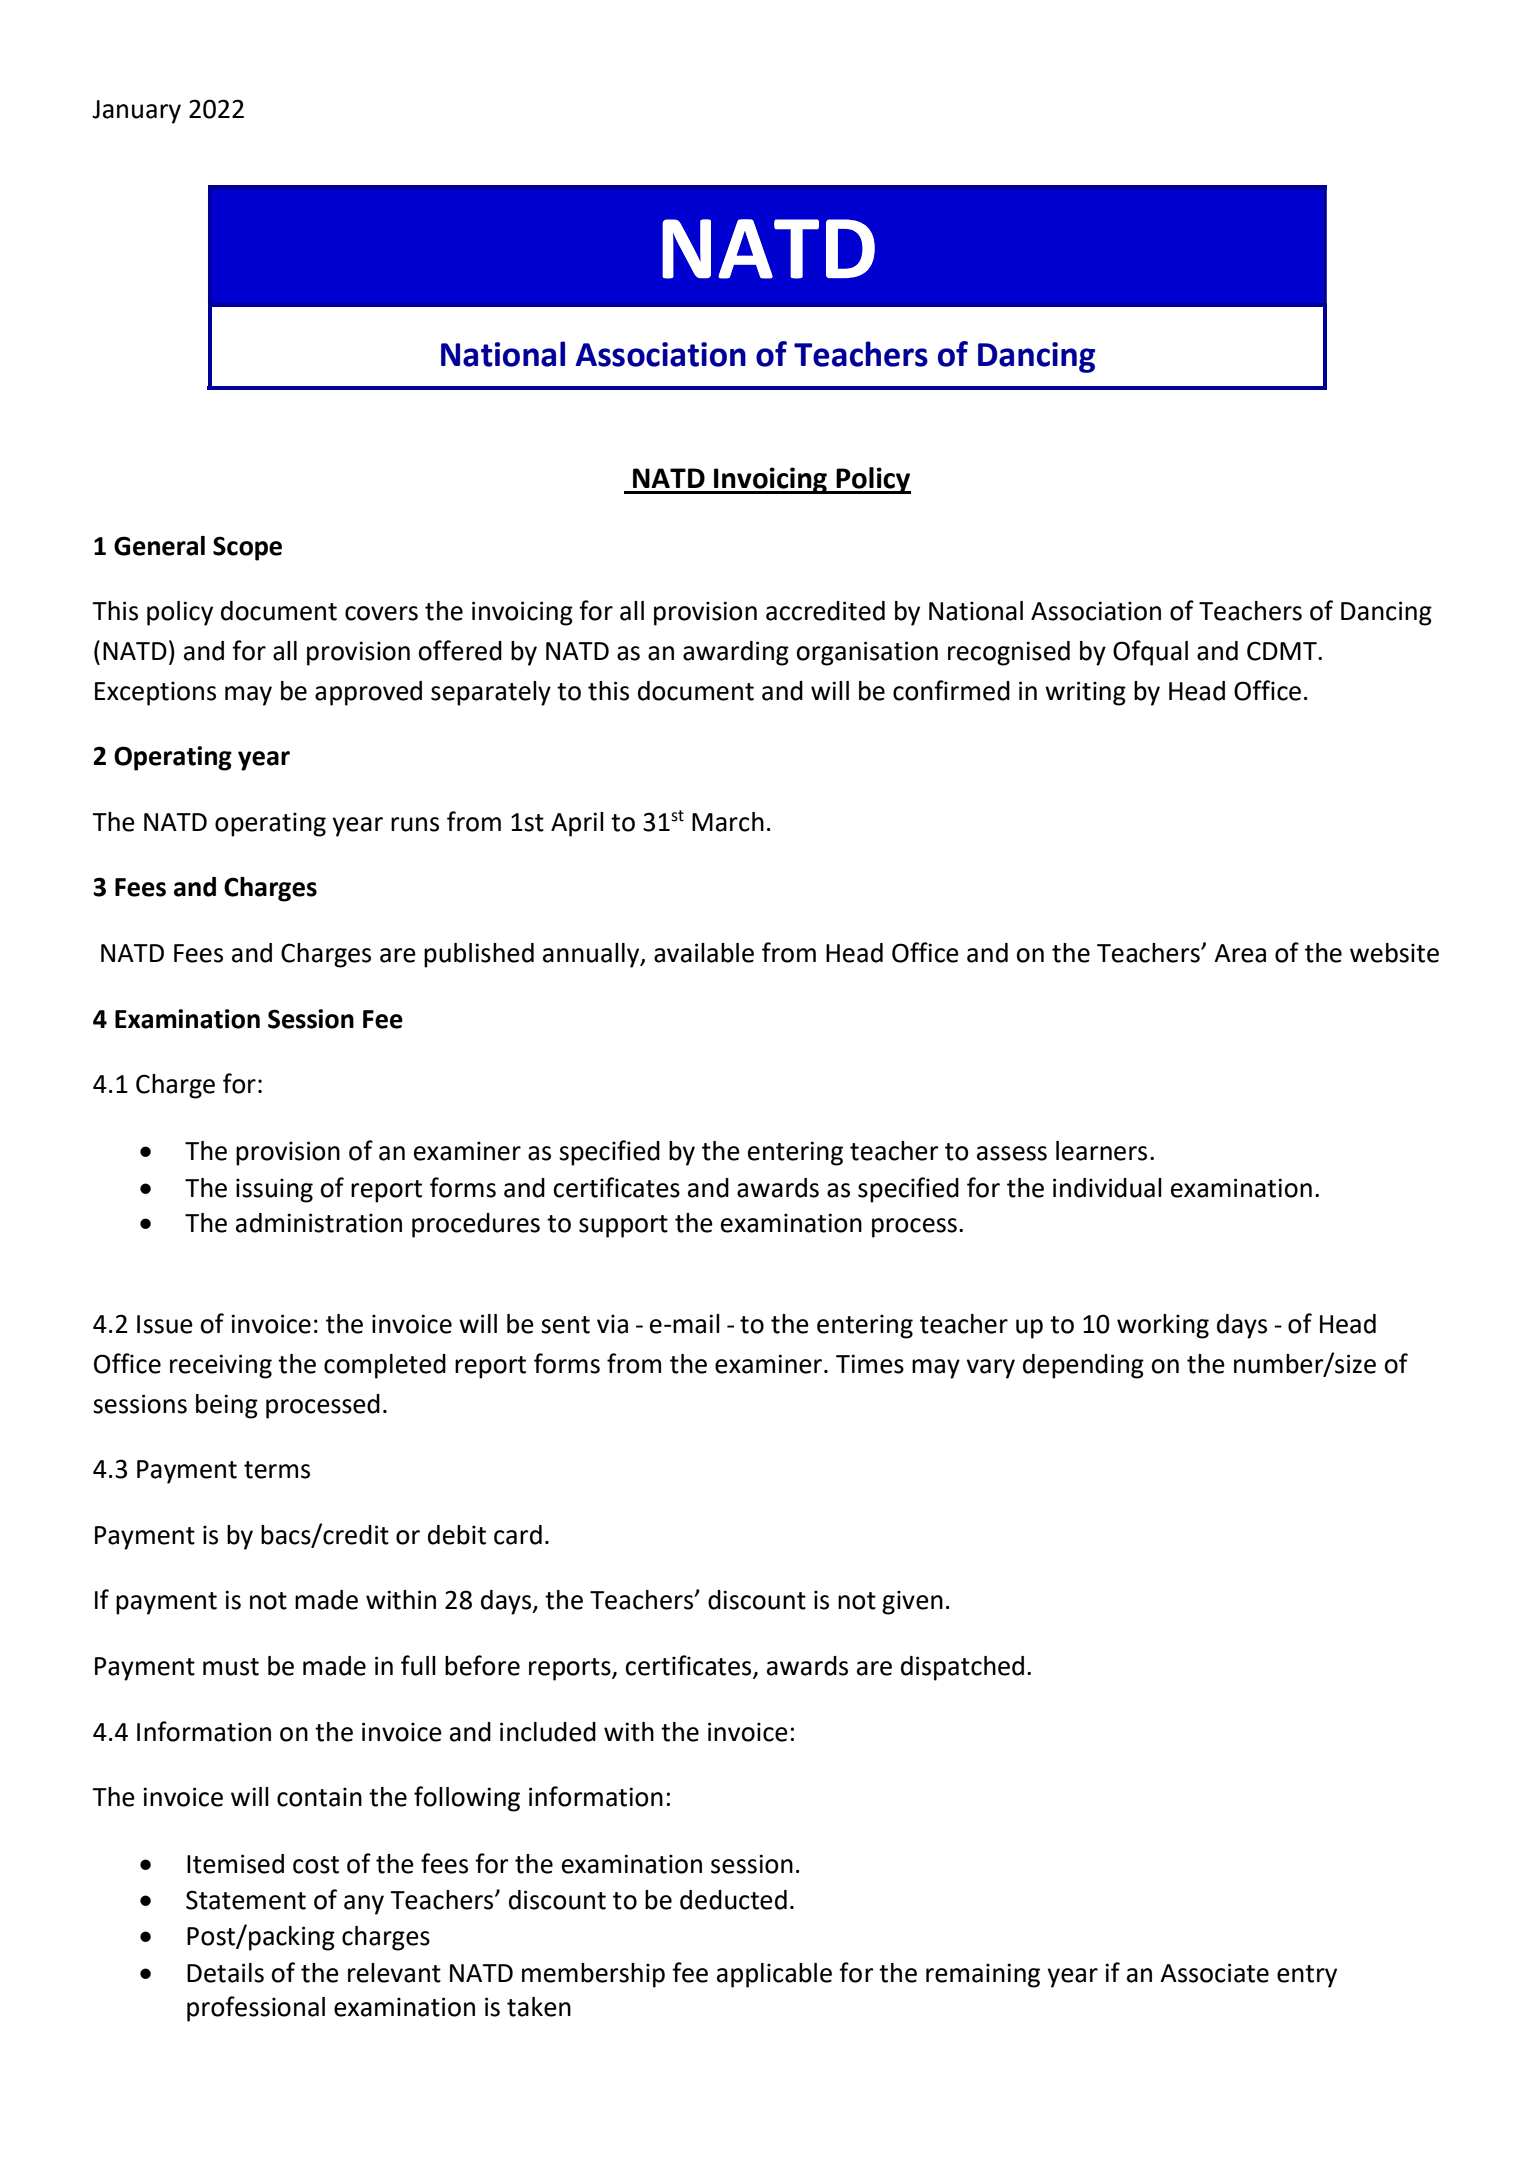 Image resolution: width=1535 pixels, height=2171 pixels. I want to click on writing, so click(1085, 693).
